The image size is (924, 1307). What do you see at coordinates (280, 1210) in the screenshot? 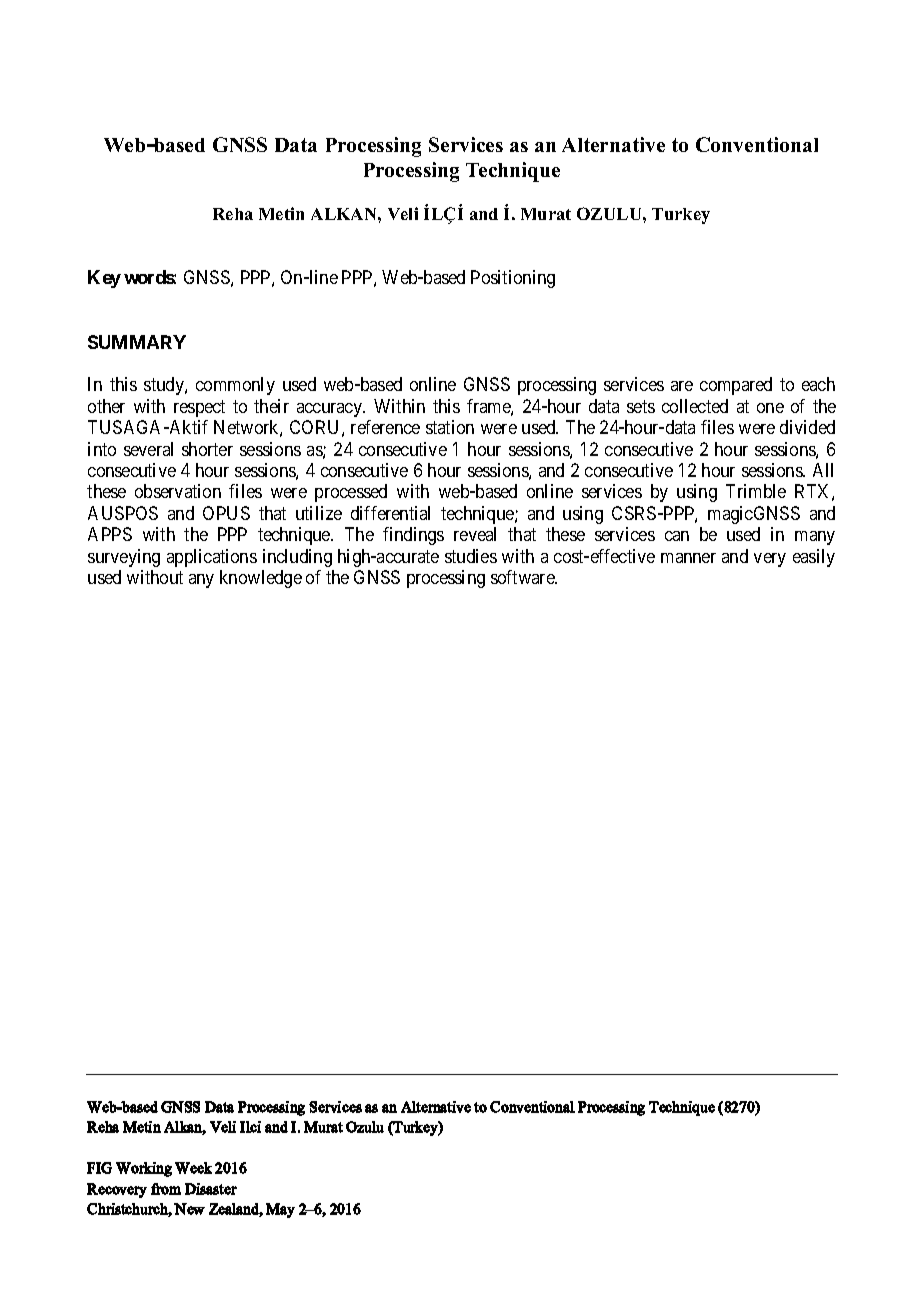
I see `May` at bounding box center [280, 1210].
